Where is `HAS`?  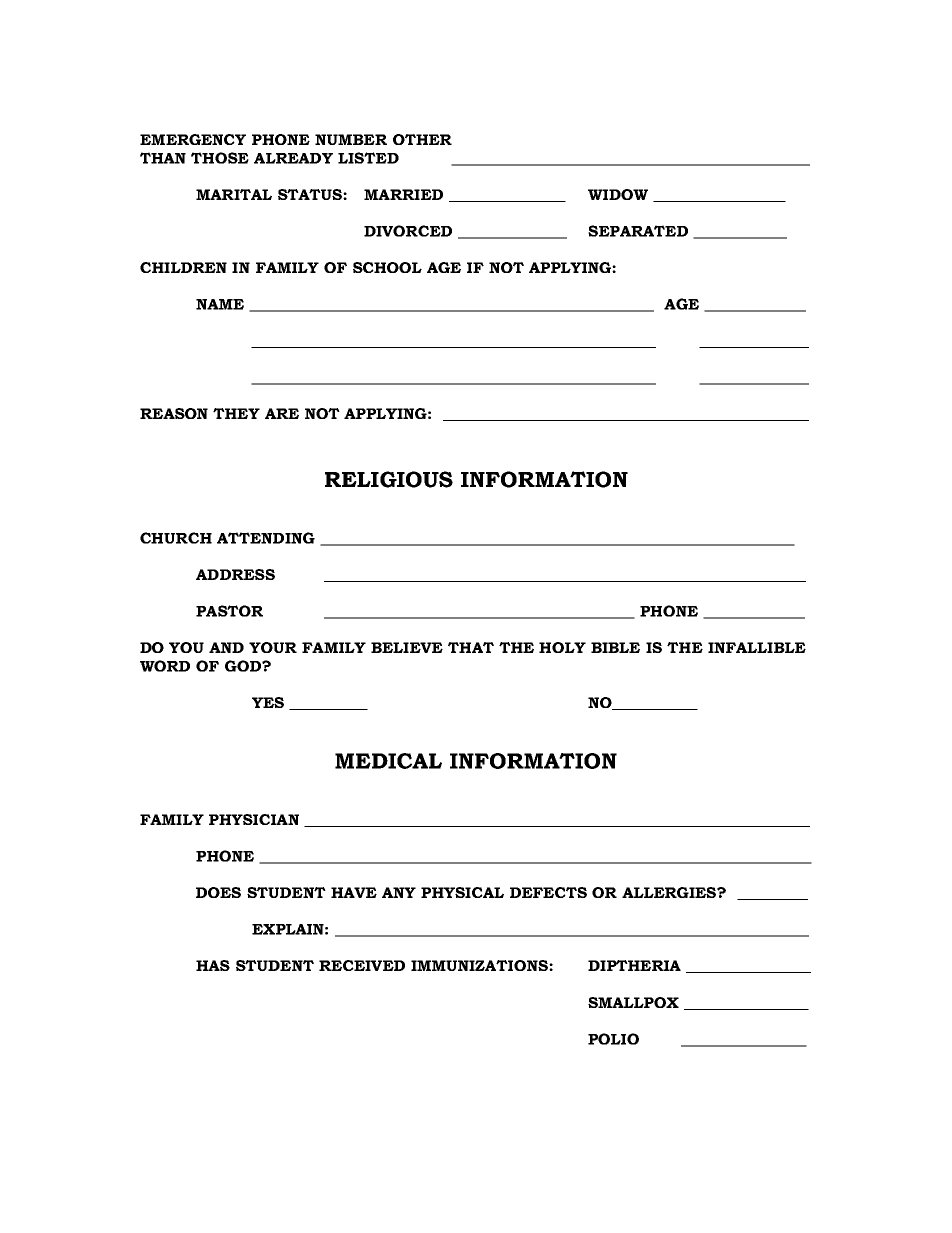 HAS is located at coordinates (213, 965).
